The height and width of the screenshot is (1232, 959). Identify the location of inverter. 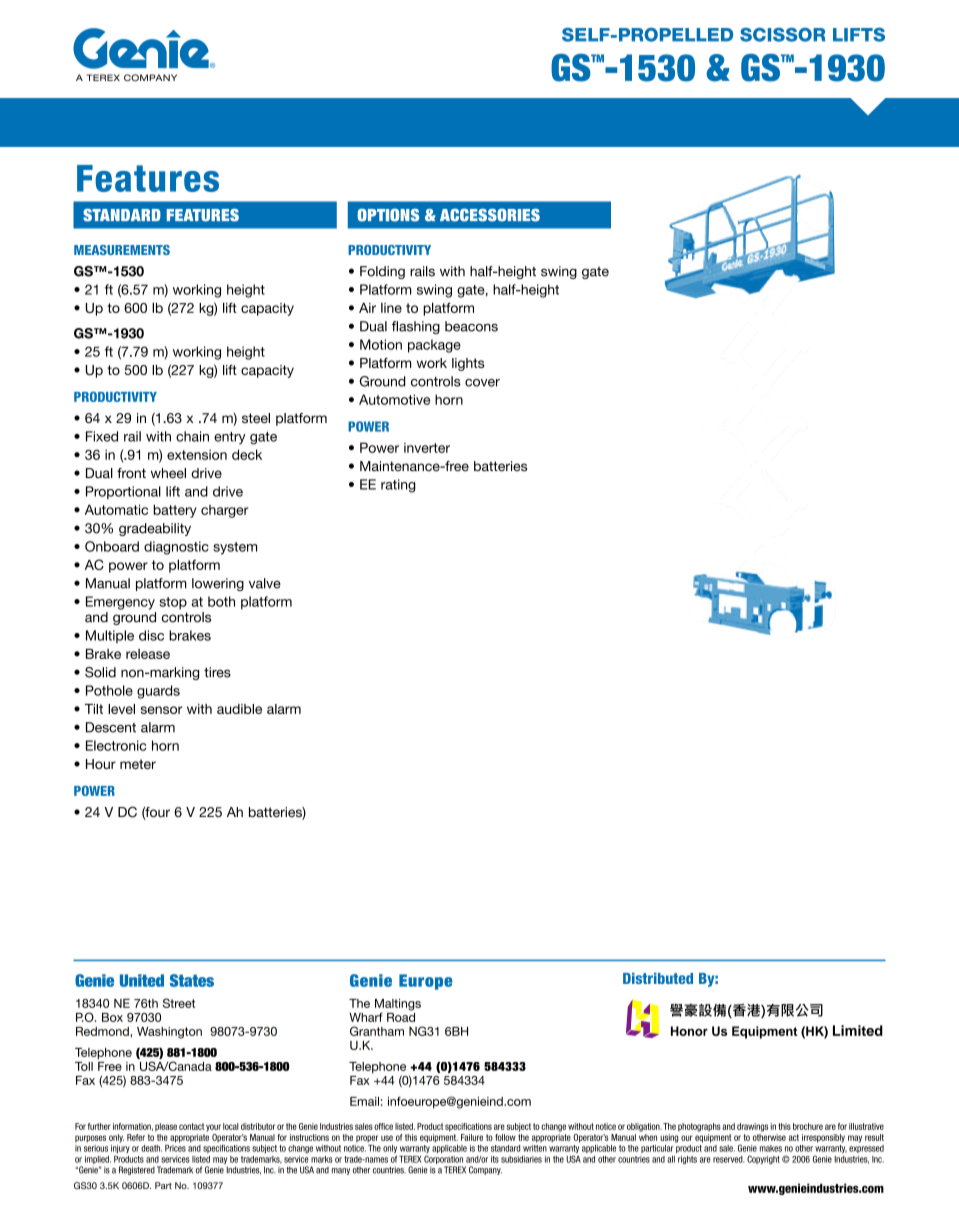
(427, 447).
